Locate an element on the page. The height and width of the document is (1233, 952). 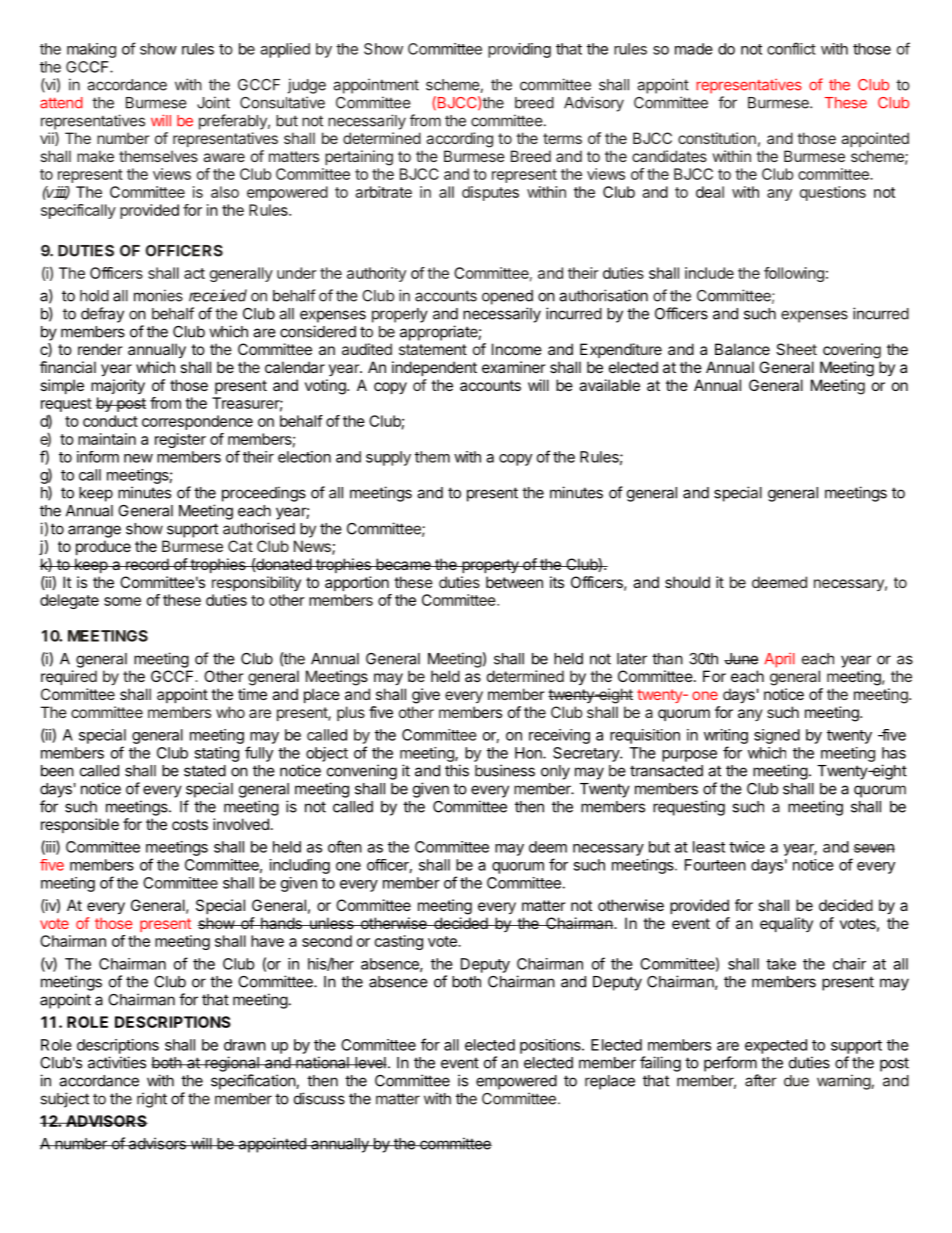
monies is located at coordinates (158, 295).
